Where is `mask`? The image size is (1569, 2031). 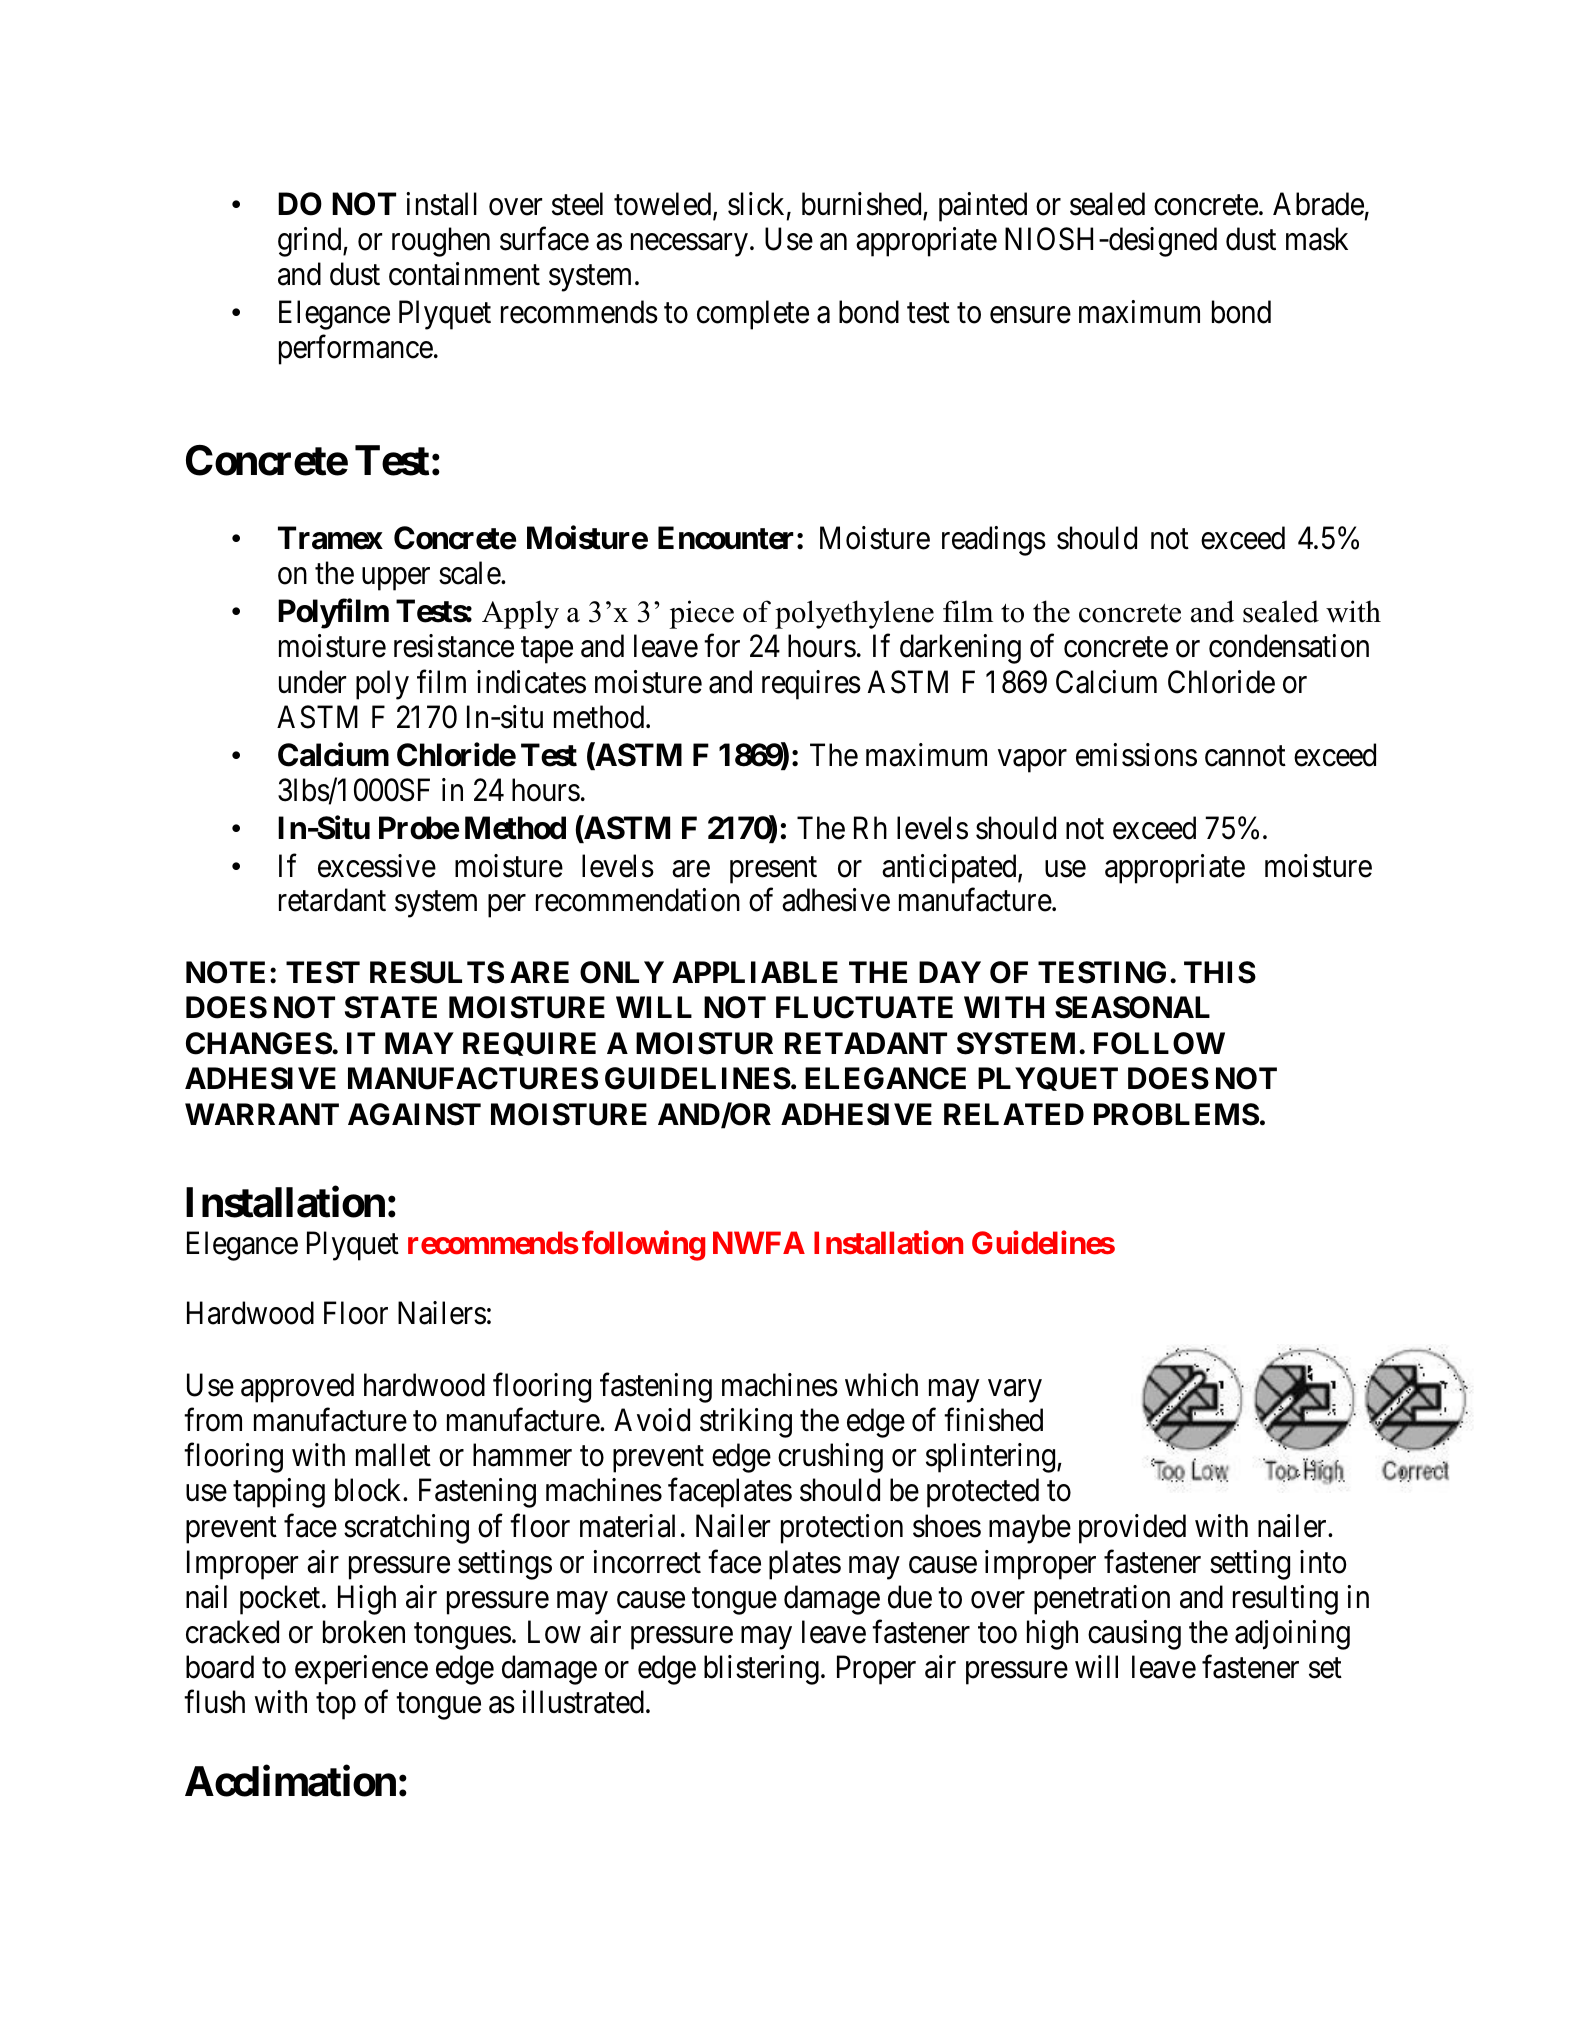
mask is located at coordinates (1317, 239).
